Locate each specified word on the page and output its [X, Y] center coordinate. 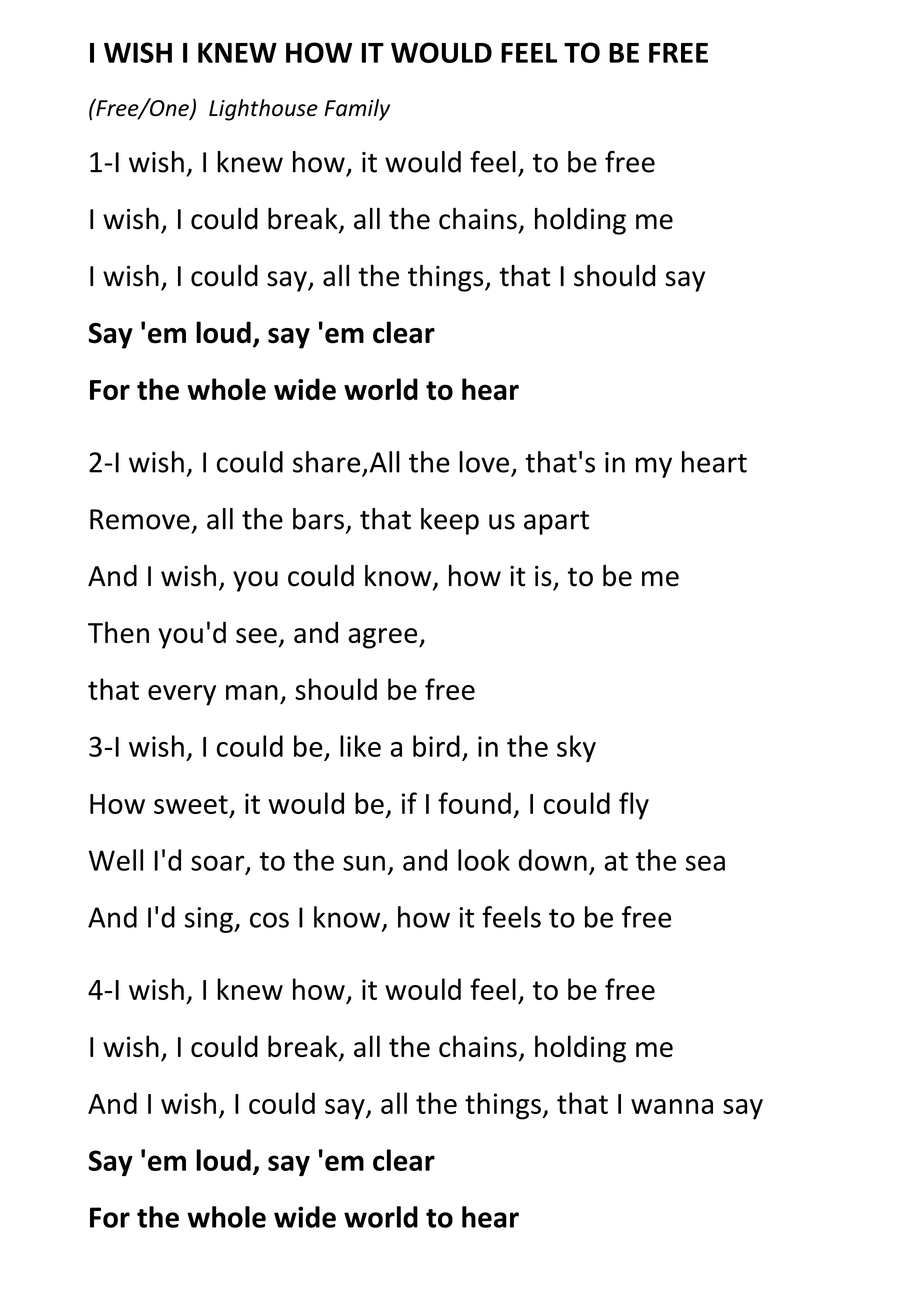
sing [210, 920]
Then [118, 632]
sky [576, 749]
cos [269, 920]
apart [556, 523]
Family [357, 110]
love [484, 462]
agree [384, 638]
